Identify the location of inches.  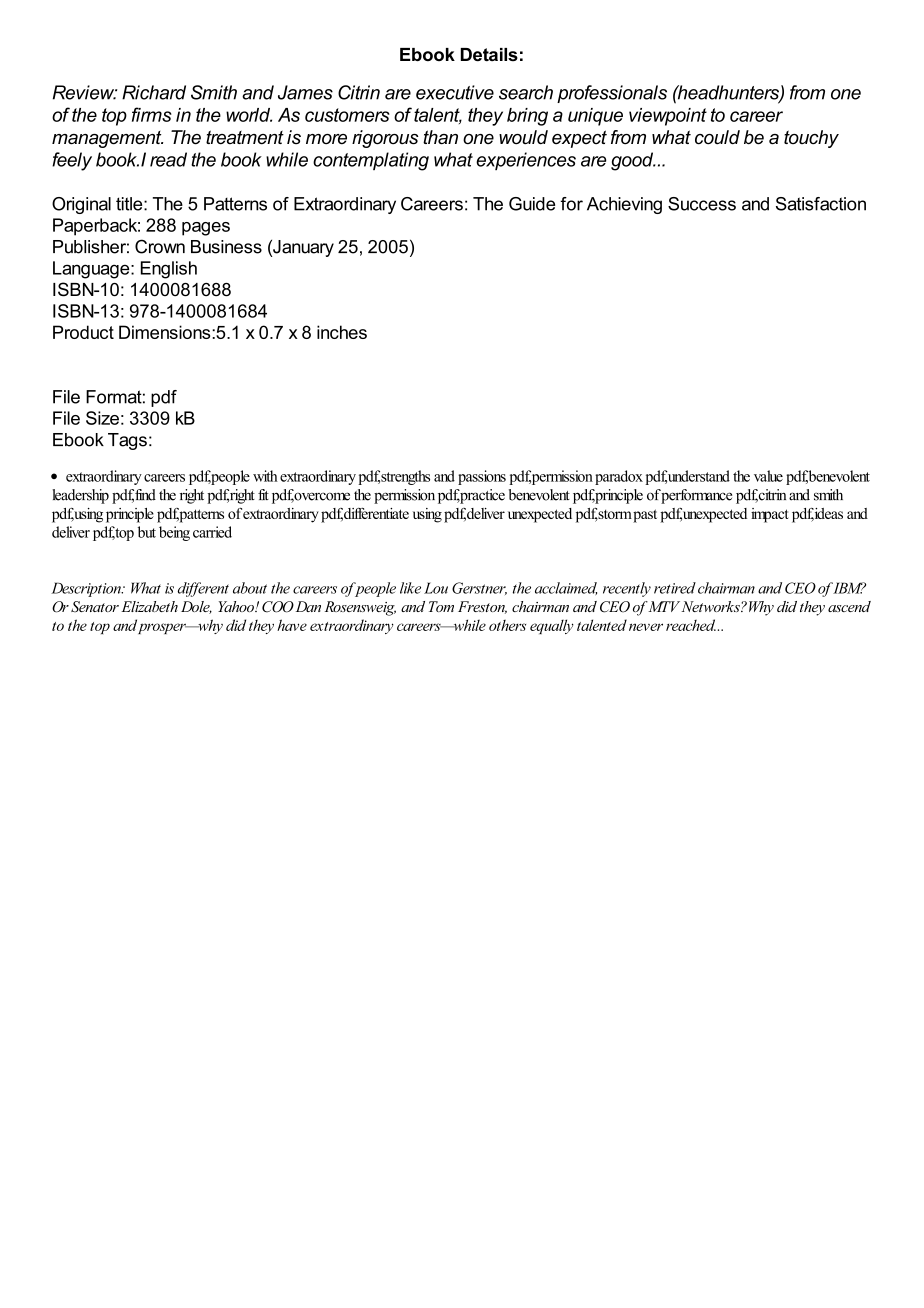
(342, 332).
